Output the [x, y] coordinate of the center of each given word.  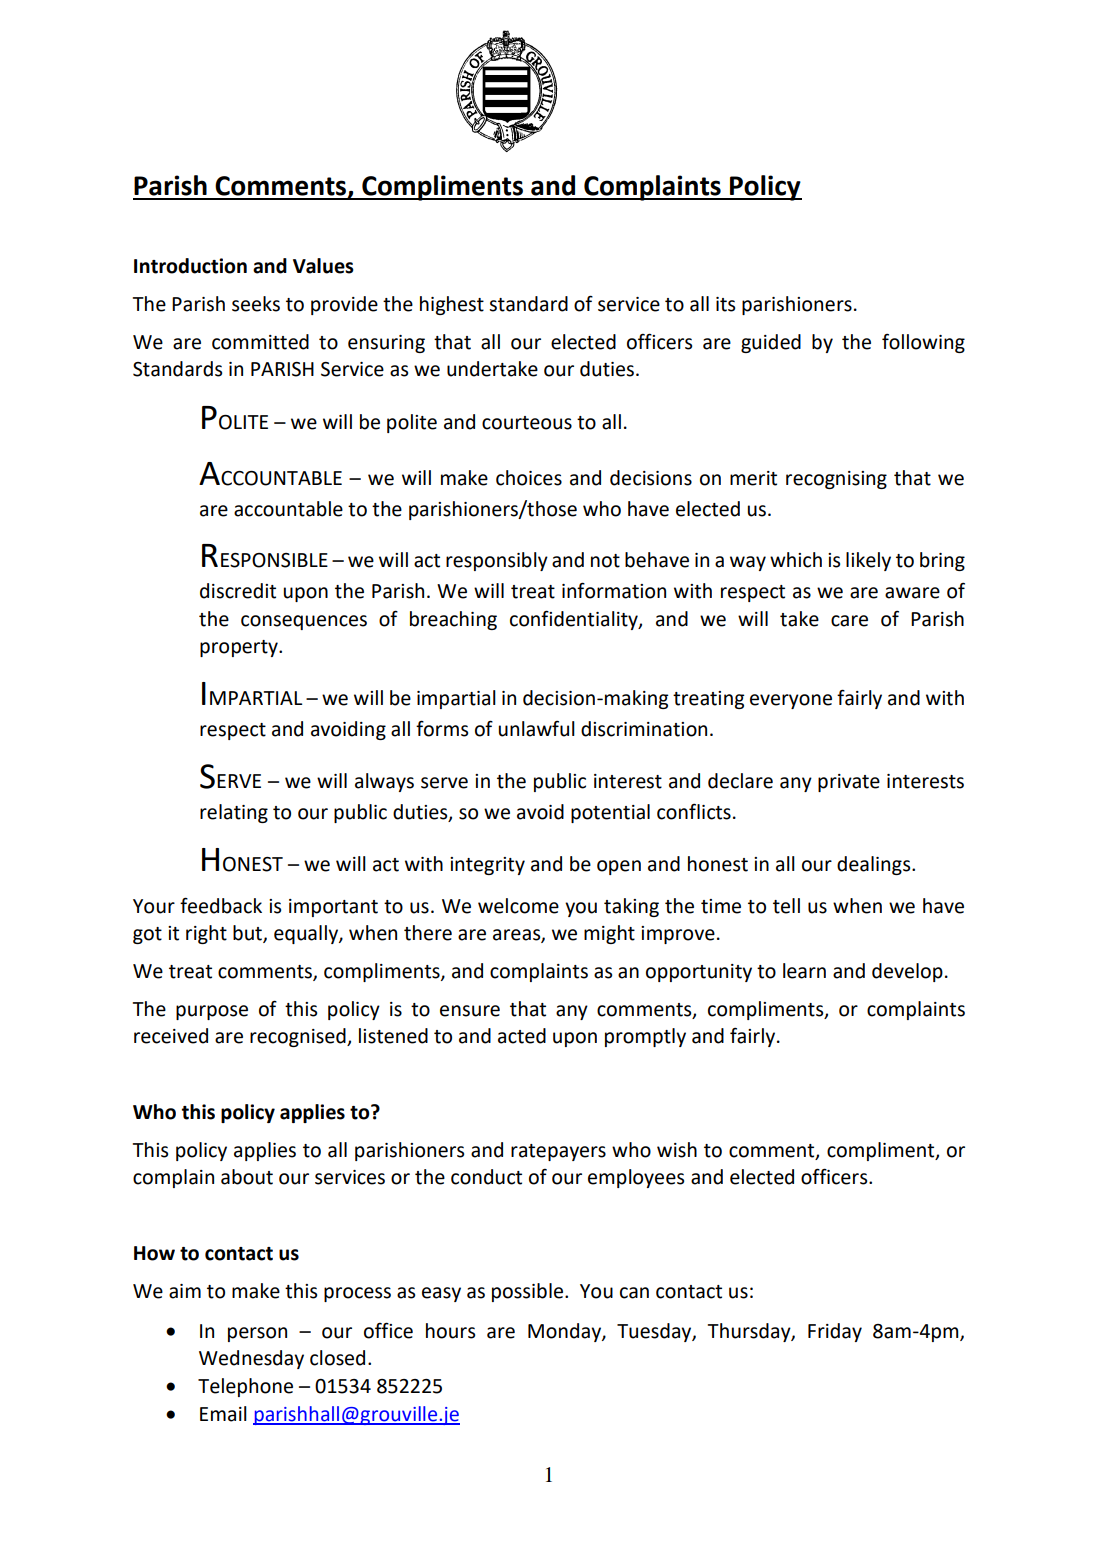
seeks [256, 304]
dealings [875, 865]
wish [677, 1150]
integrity [487, 866]
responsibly [497, 561]
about [247, 1177]
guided [771, 343]
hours [450, 1331]
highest [452, 305]
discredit [238, 591]
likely [868, 561]
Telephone [245, 1387]
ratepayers [558, 1152]
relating [234, 813]
